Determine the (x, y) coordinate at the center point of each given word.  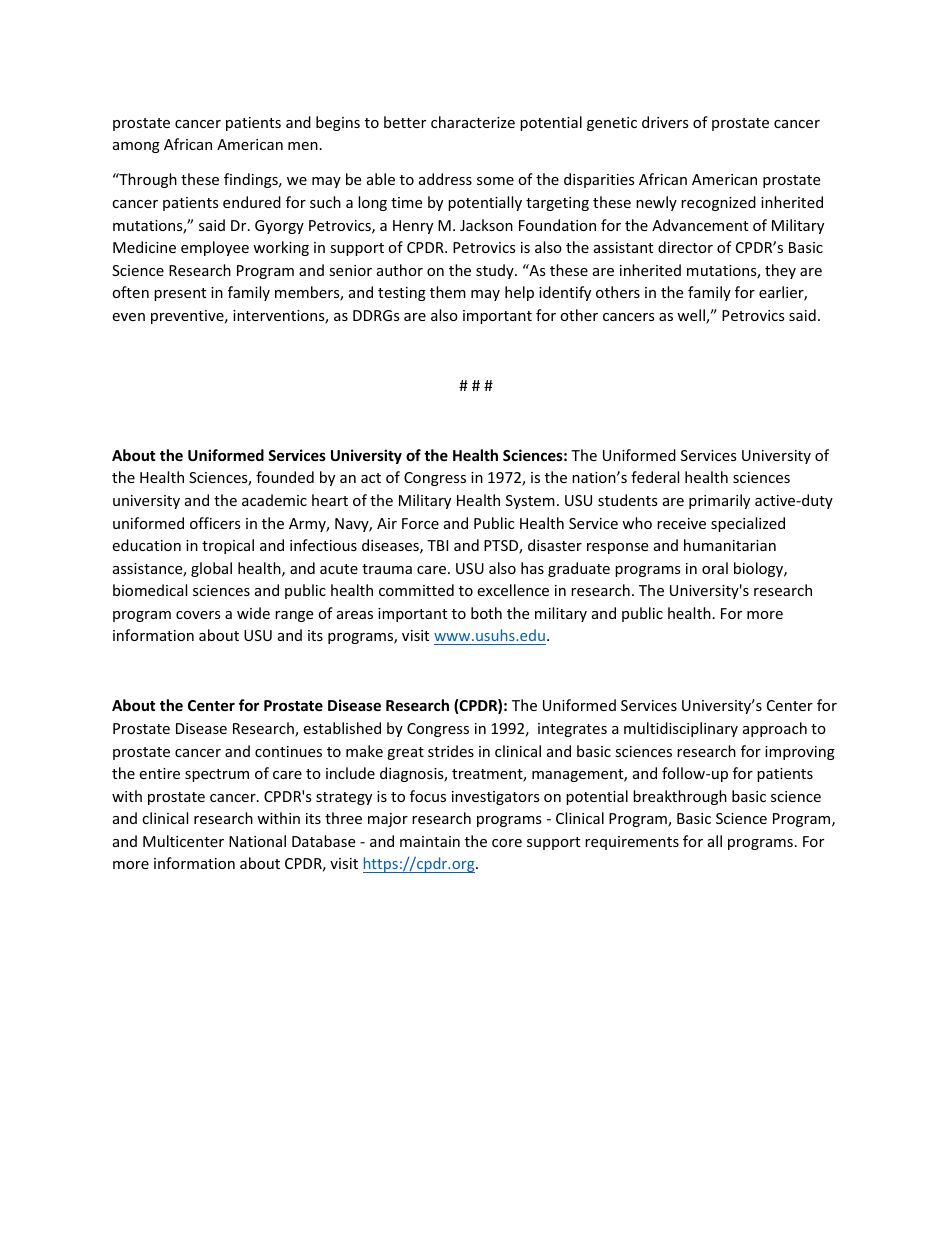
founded (285, 477)
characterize (473, 122)
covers (198, 615)
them (448, 292)
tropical (228, 546)
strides (451, 751)
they (780, 271)
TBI (437, 545)
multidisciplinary (681, 729)
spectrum (217, 775)
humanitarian (730, 545)
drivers (665, 122)
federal (655, 477)
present (180, 294)
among (136, 147)
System (530, 502)
